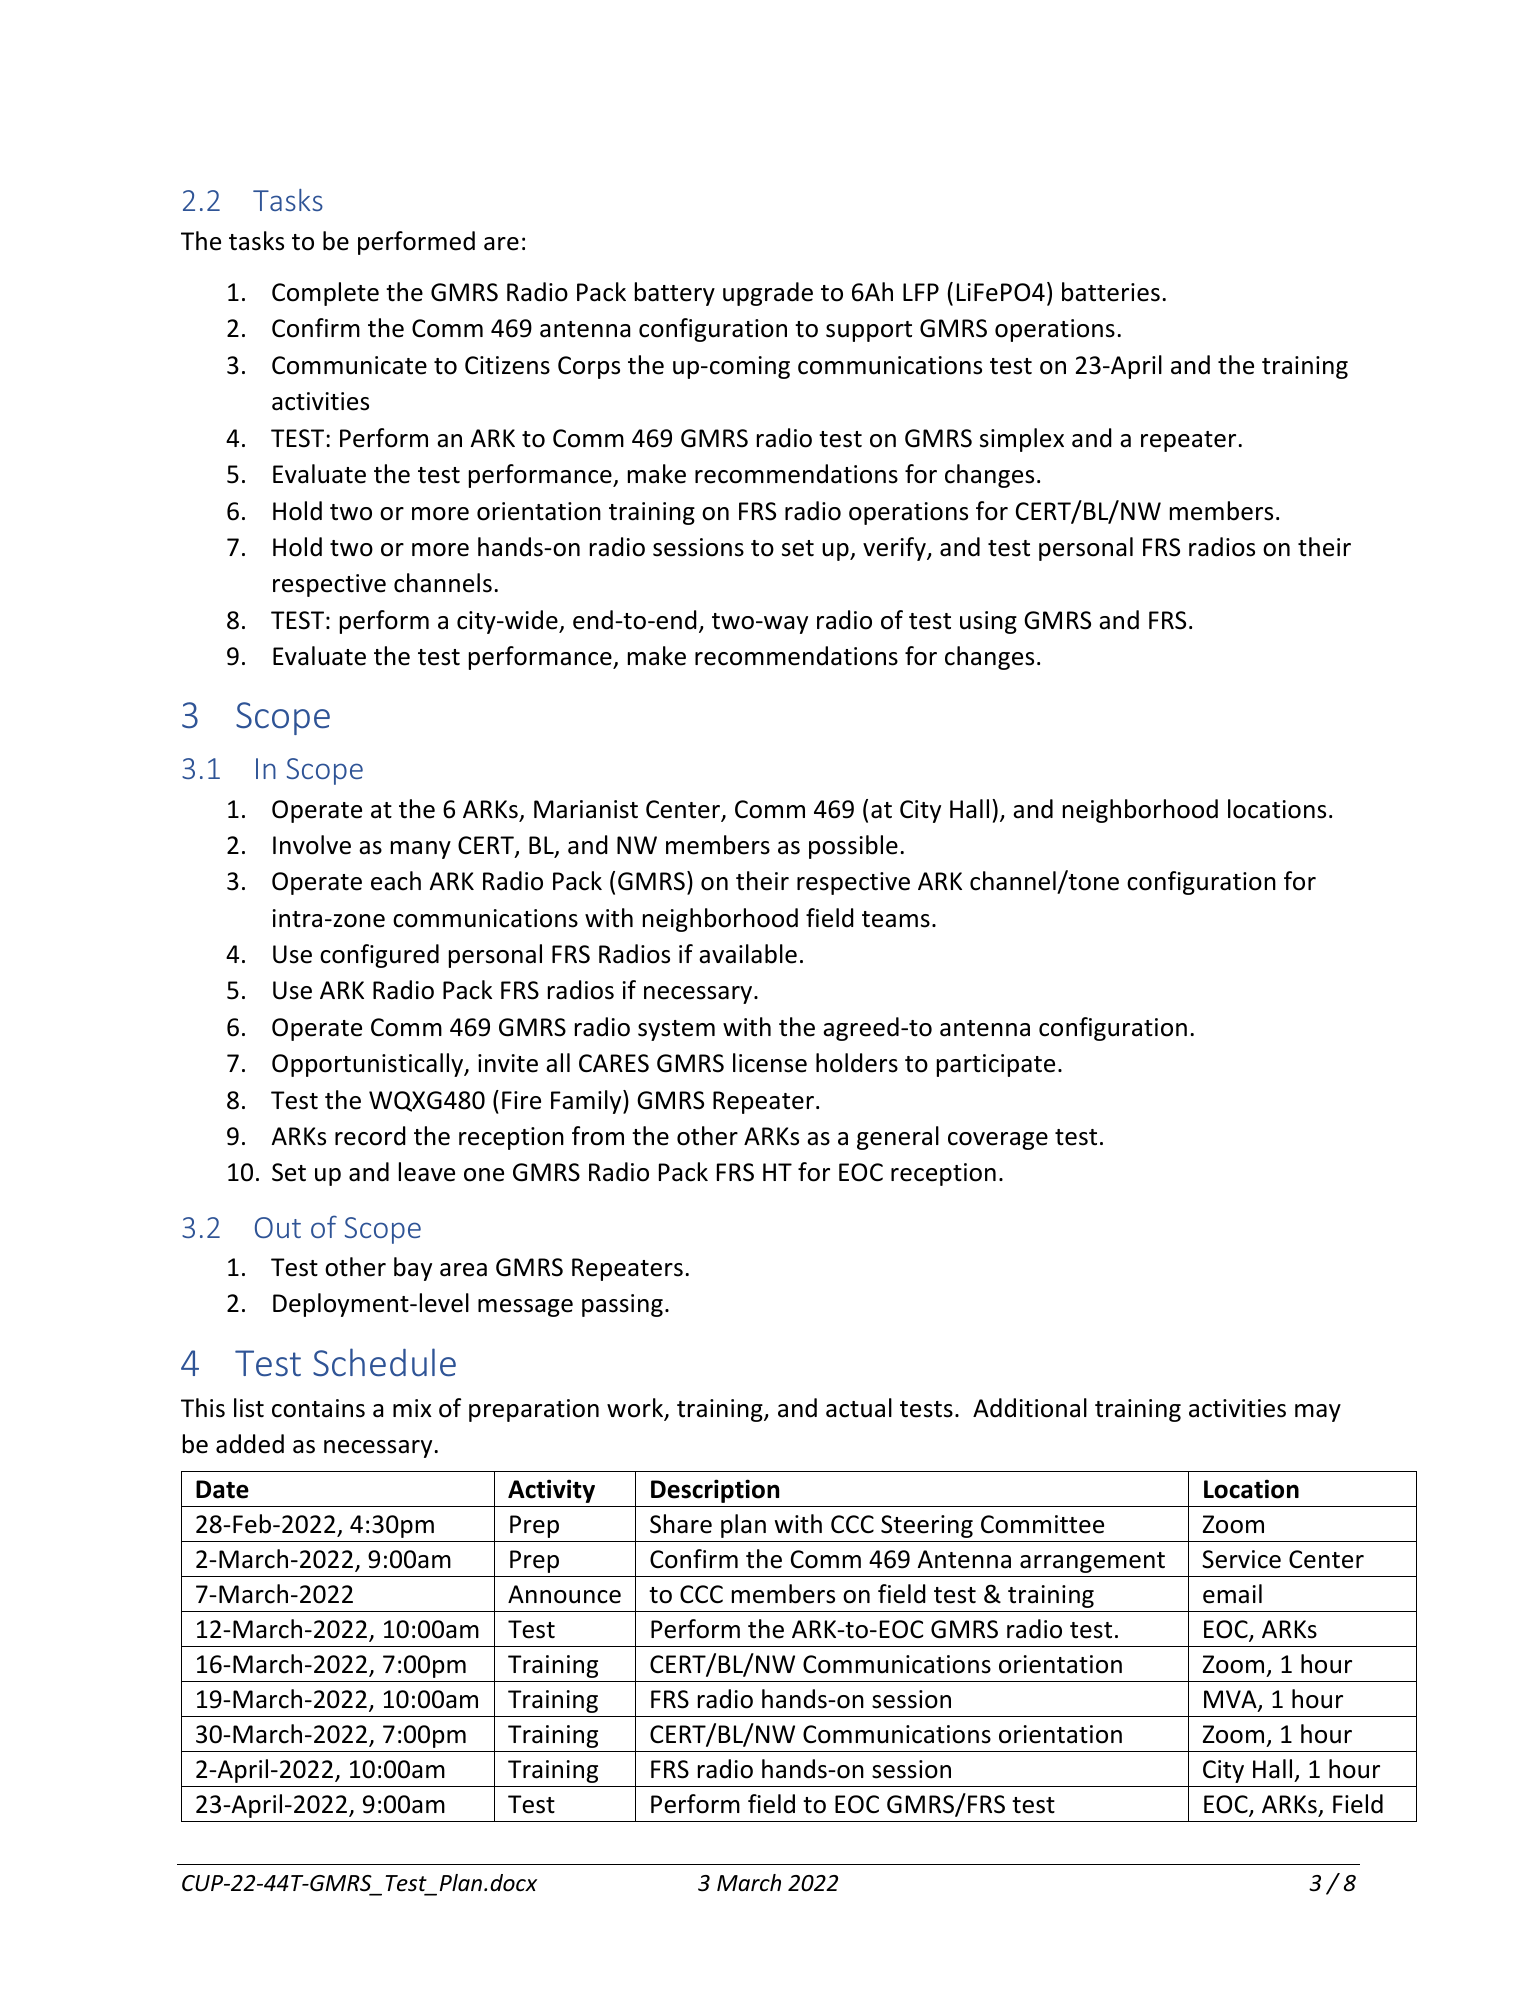  Describe the element at coordinates (898, 1138) in the page. I see `general` at that location.
